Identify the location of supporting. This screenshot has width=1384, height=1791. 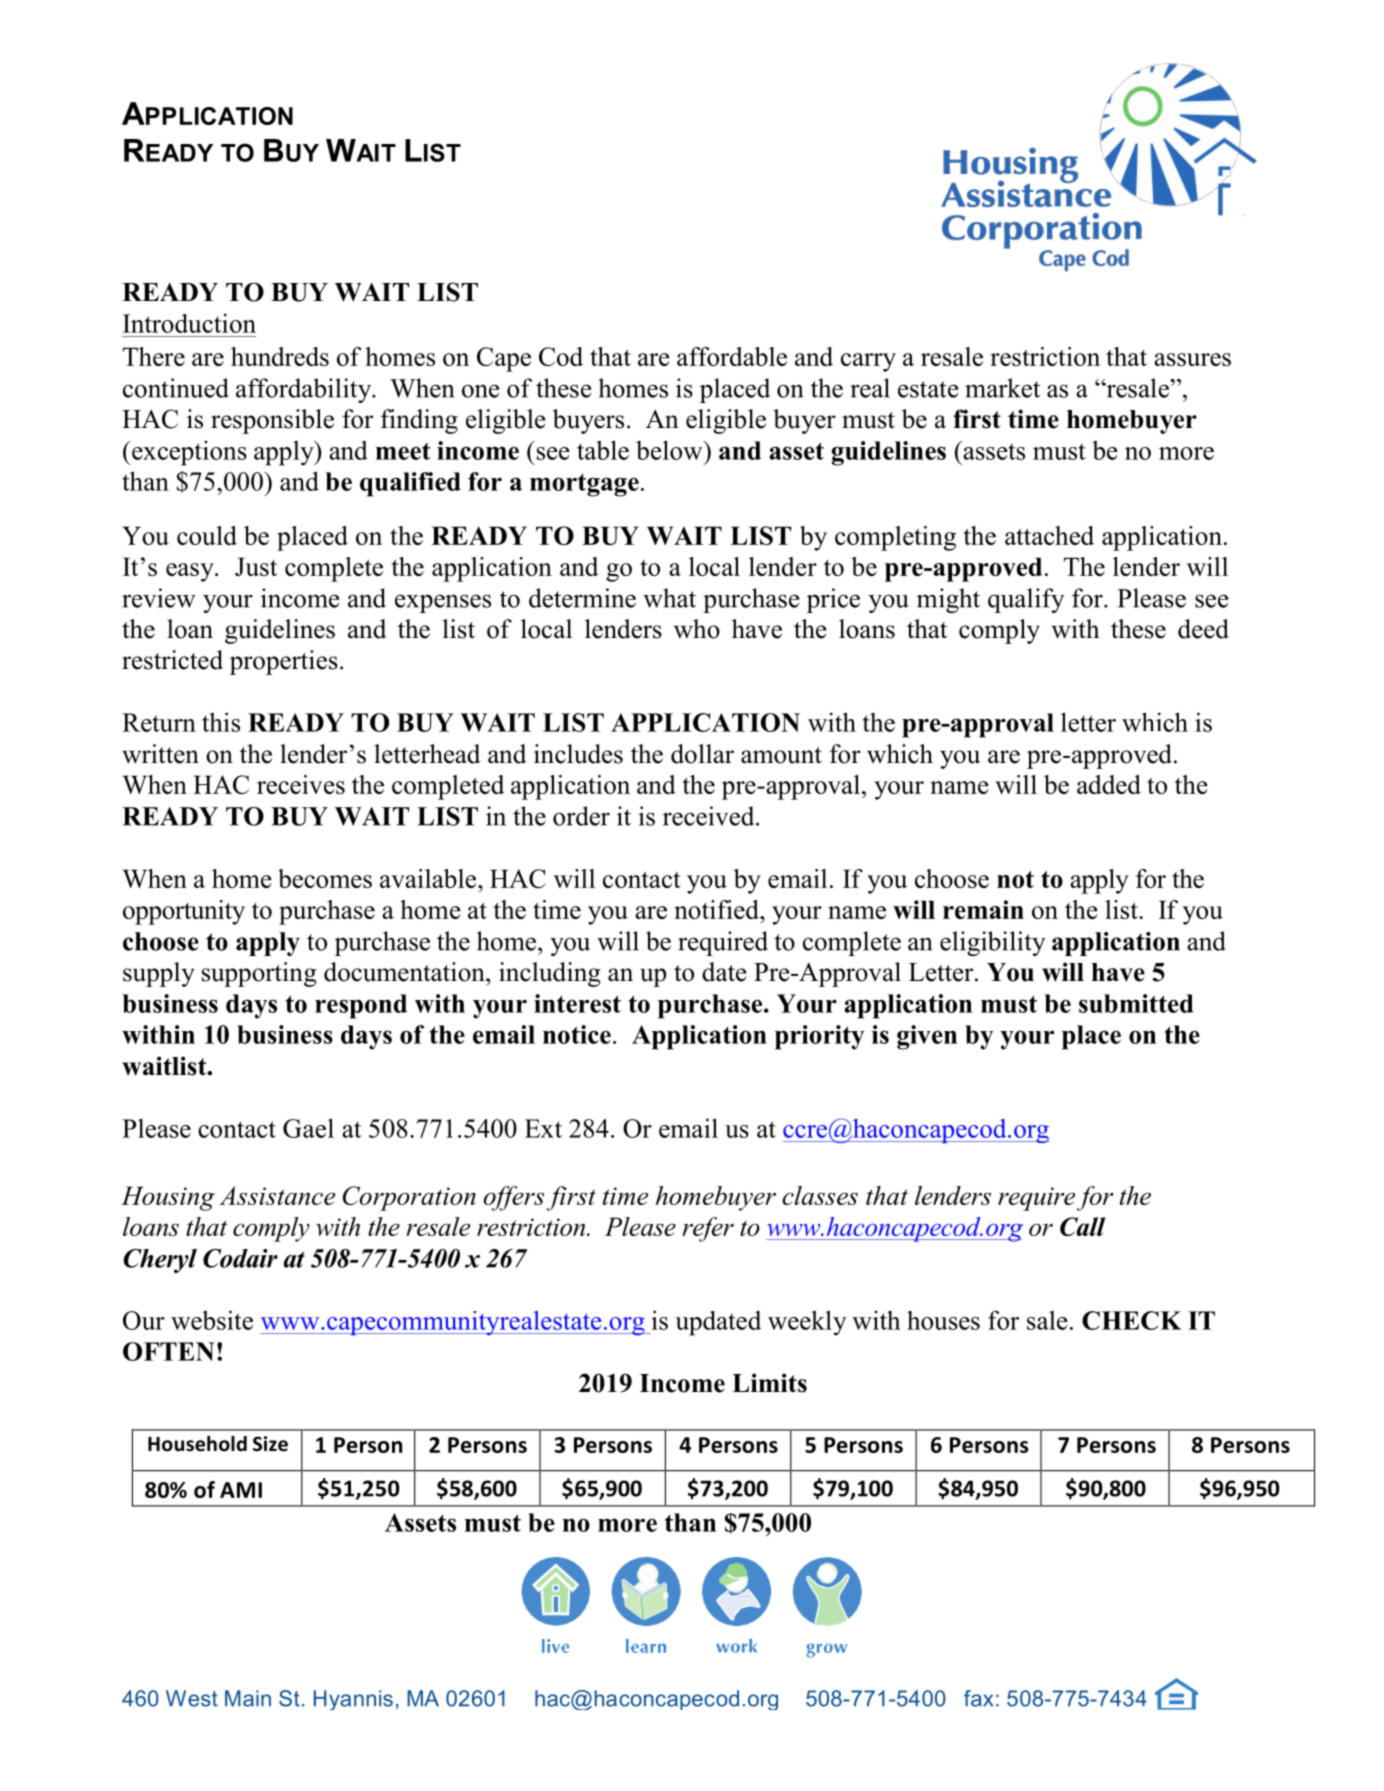
(259, 974).
